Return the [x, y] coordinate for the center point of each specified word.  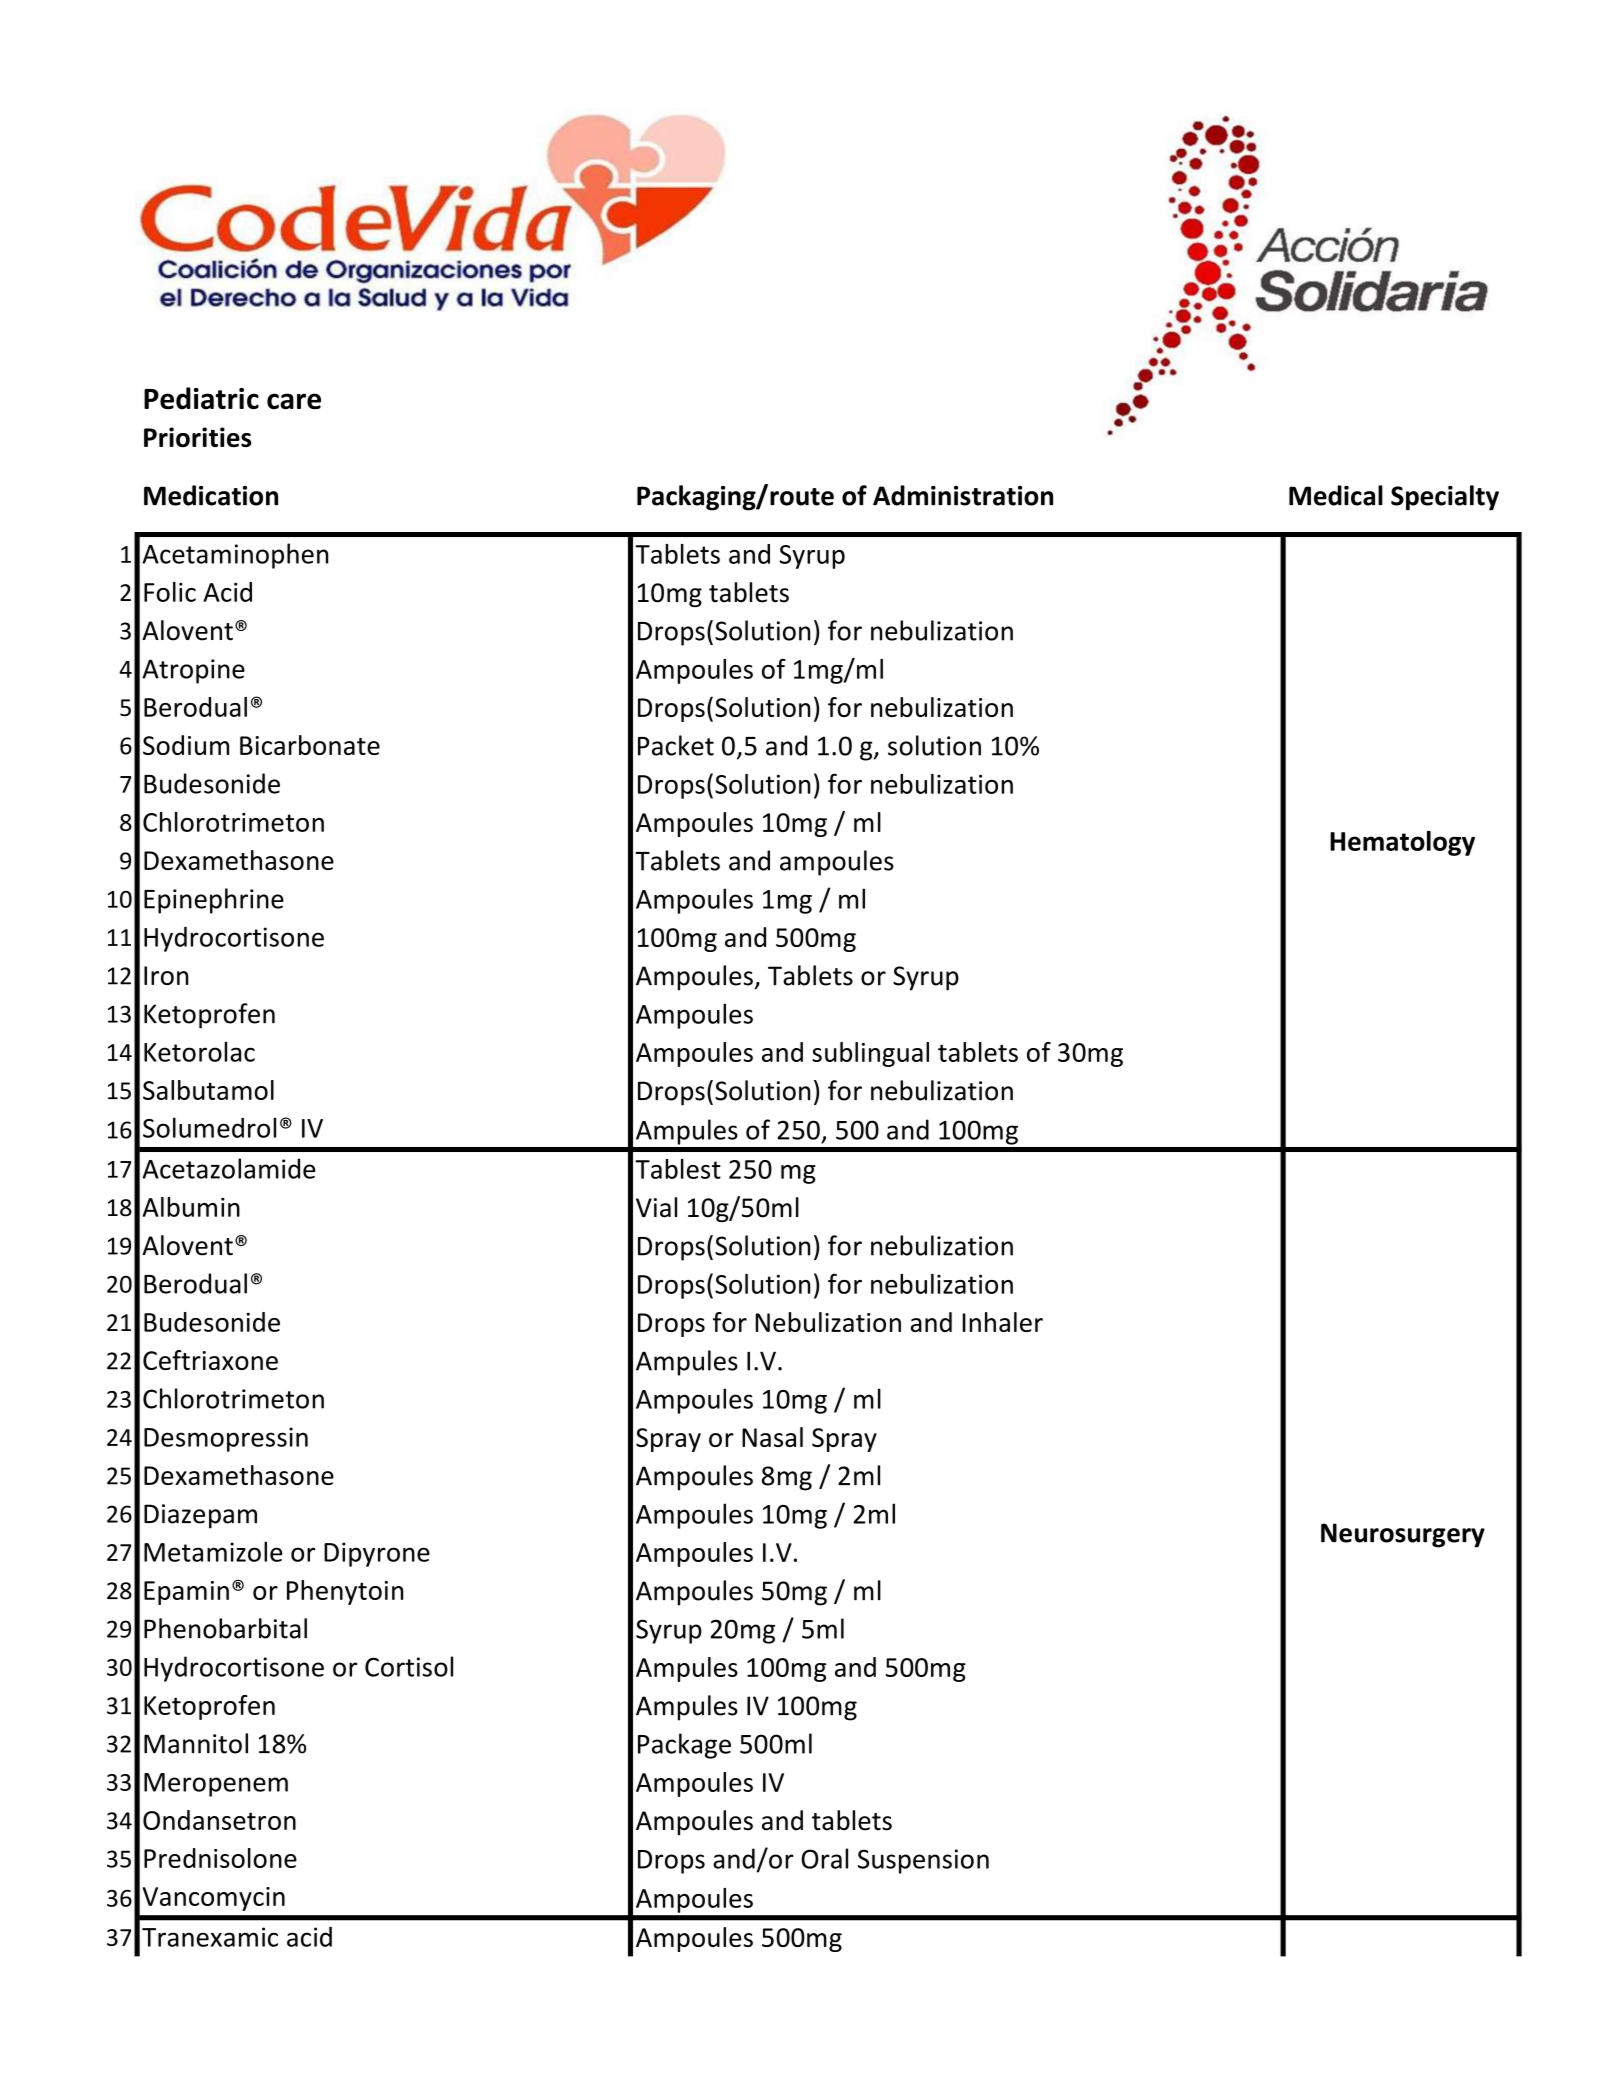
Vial [656, 1207]
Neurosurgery [1403, 1535]
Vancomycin [213, 1899]
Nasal [772, 1437]
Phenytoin [345, 1592]
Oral [824, 1858]
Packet [676, 745]
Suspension [923, 1861]
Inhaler [1003, 1322]
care [294, 401]
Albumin [191, 1207]
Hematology [1402, 843]
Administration [963, 495]
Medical [1336, 495]
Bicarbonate [310, 745]
